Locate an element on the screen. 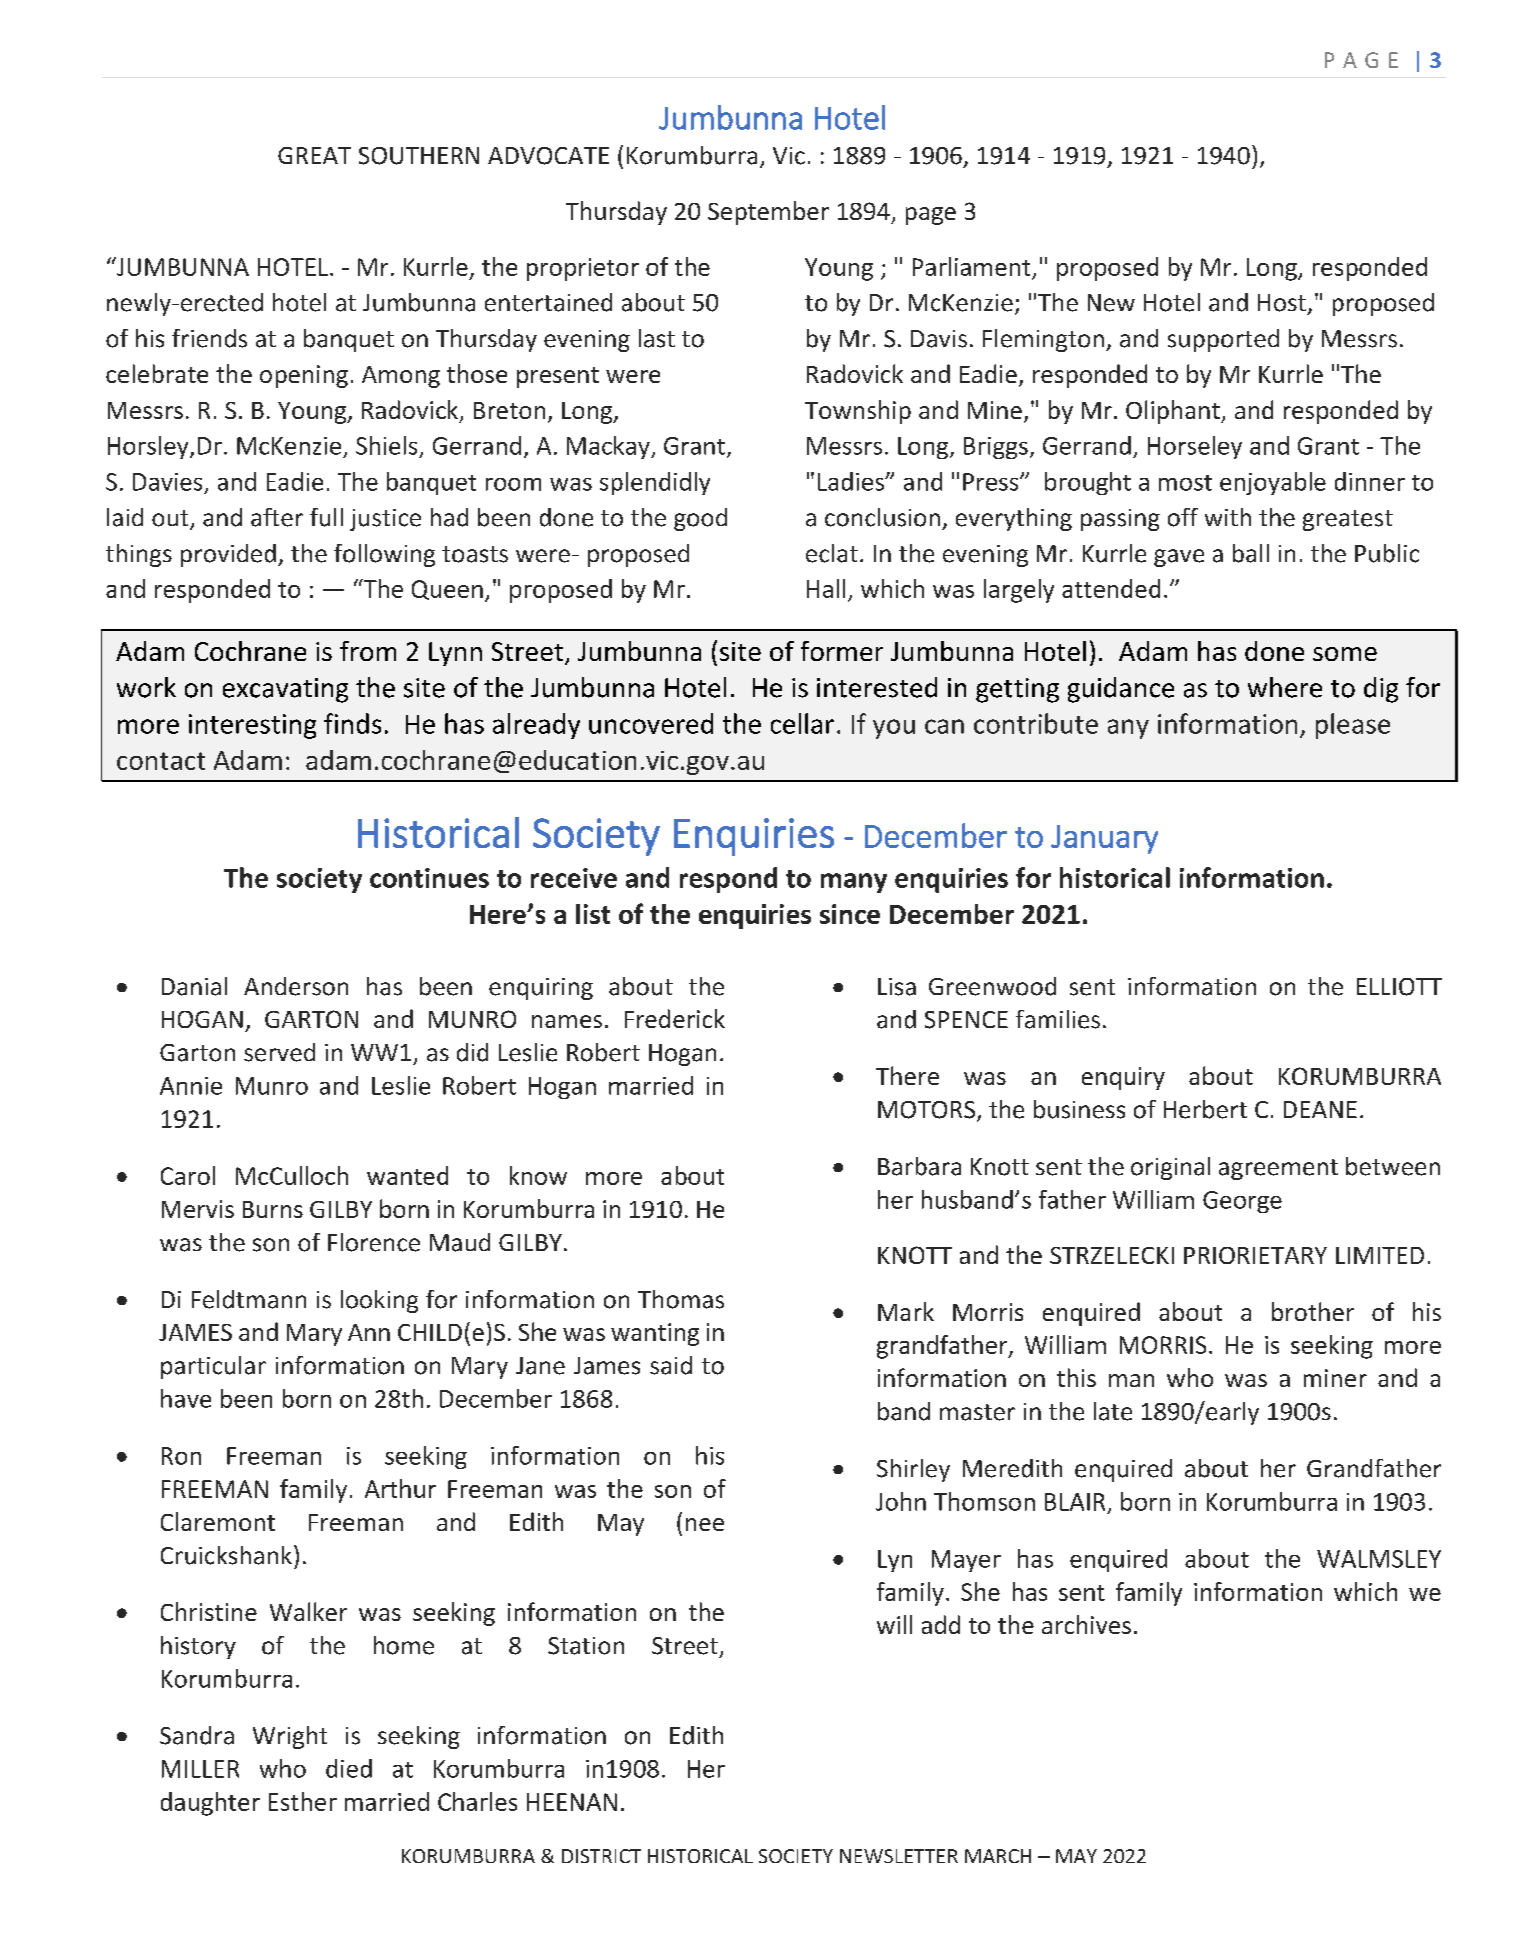 This screenshot has width=1513, height=1958. September is located at coordinates (768, 213).
